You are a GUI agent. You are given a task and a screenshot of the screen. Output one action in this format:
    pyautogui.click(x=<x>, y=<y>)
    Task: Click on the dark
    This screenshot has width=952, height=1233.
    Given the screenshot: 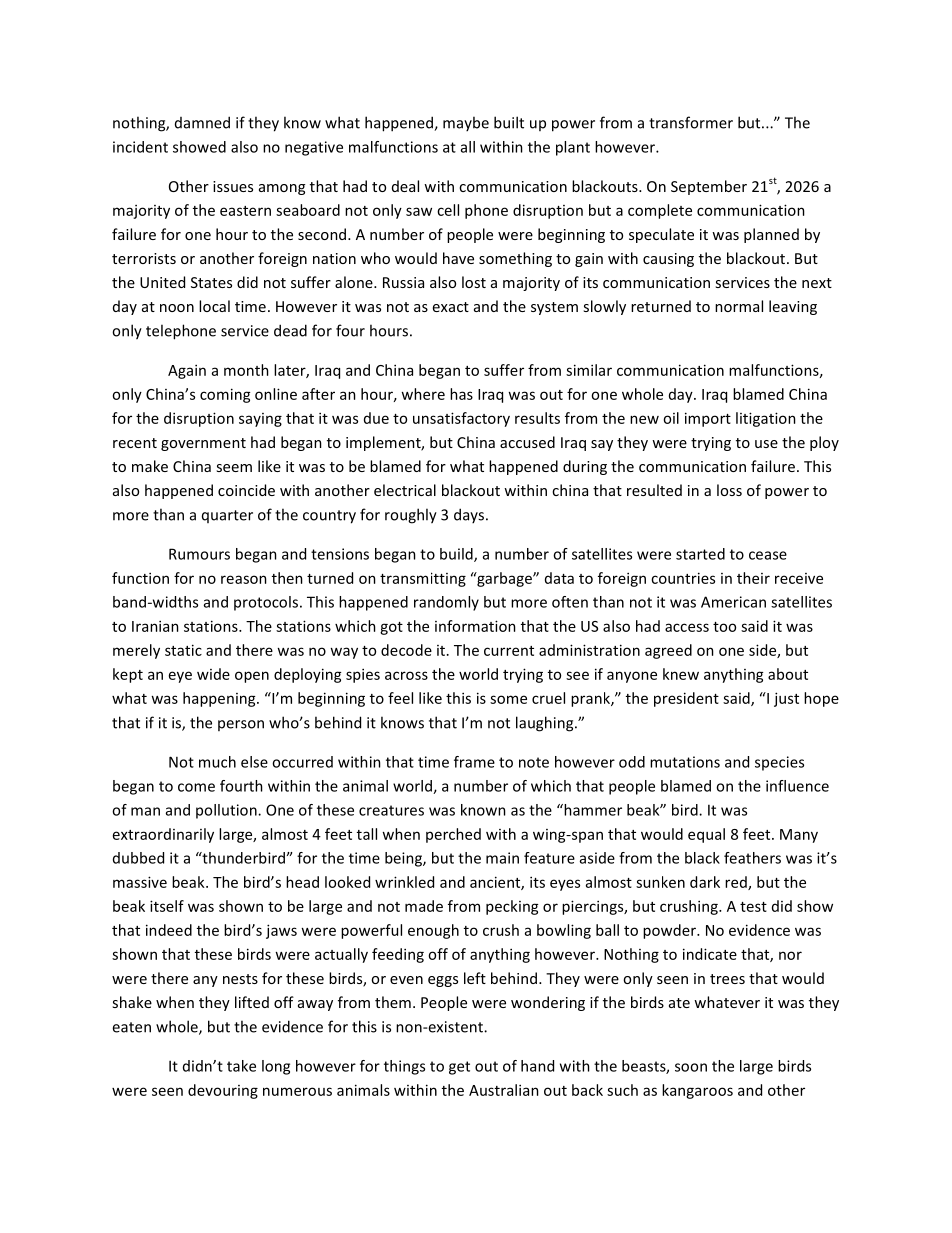 What is the action you would take?
    pyautogui.click(x=705, y=882)
